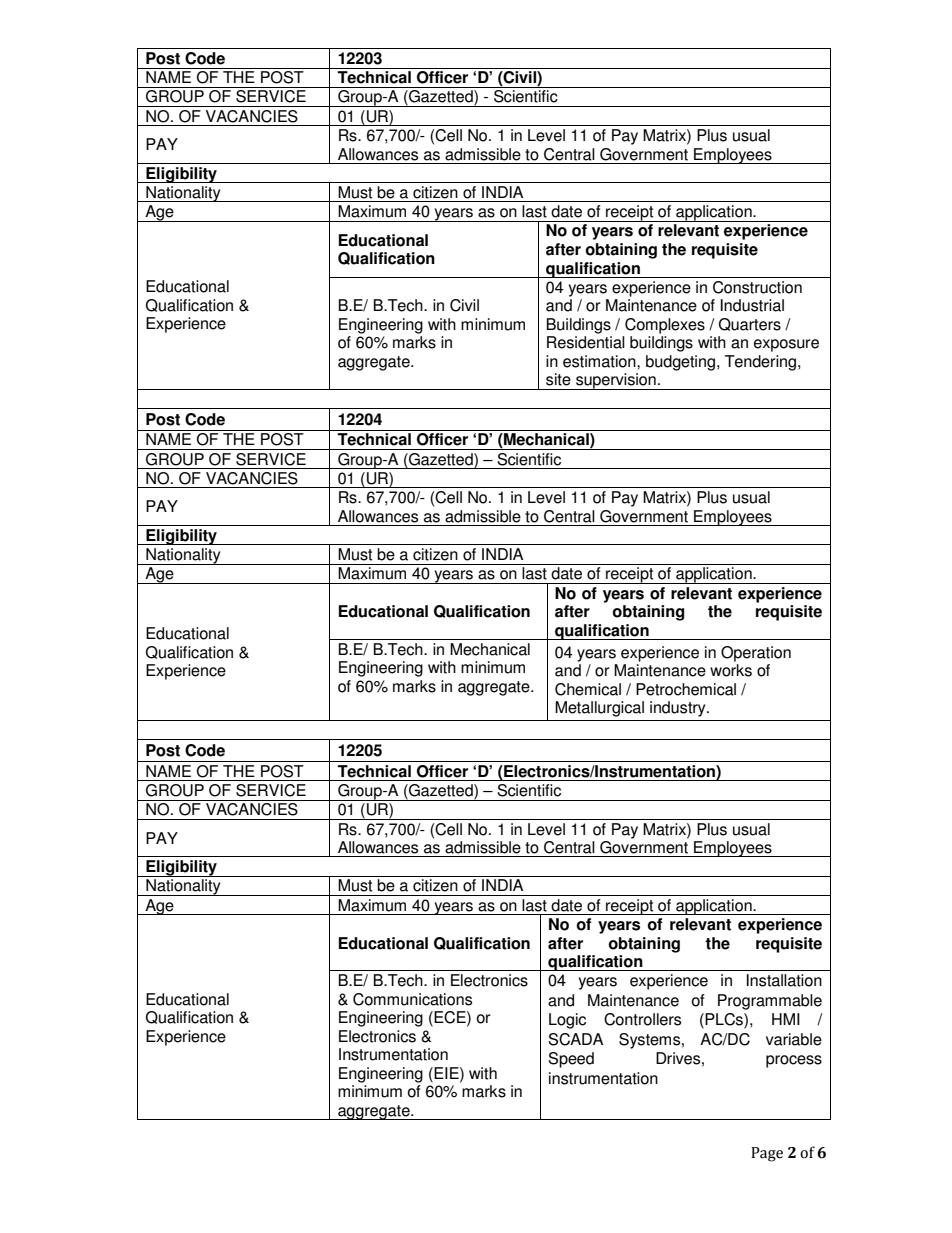 The width and height of the document is (952, 1233). What do you see at coordinates (412, 999) in the document?
I see `Communications` at bounding box center [412, 999].
